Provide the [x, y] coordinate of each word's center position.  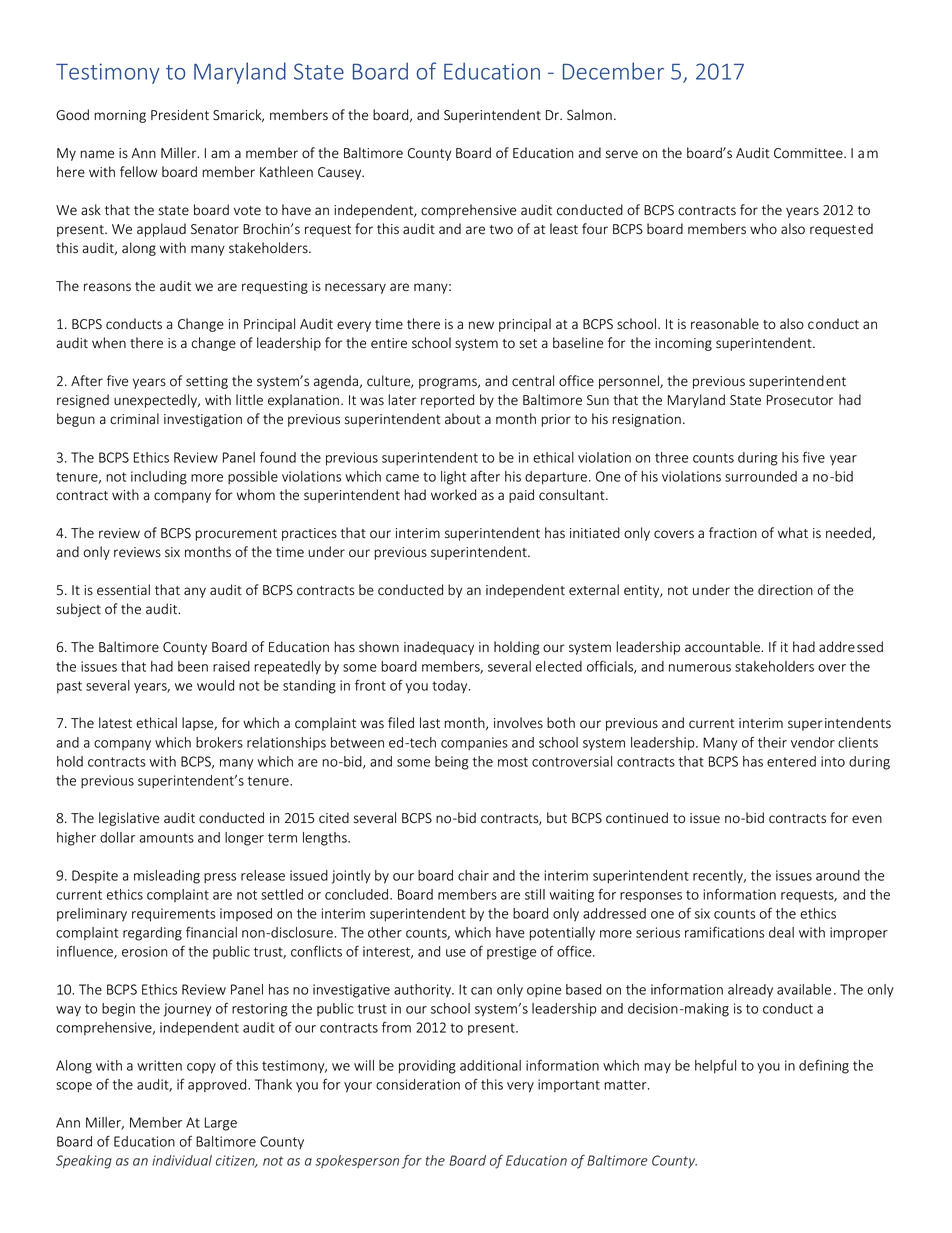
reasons [107, 287]
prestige [511, 953]
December [613, 71]
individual [182, 1160]
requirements [174, 915]
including [159, 478]
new [481, 325]
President [180, 115]
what [793, 532]
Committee [809, 153]
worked [453, 495]
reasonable [725, 324]
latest [115, 723]
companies [474, 743]
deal [781, 932]
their [772, 742]
